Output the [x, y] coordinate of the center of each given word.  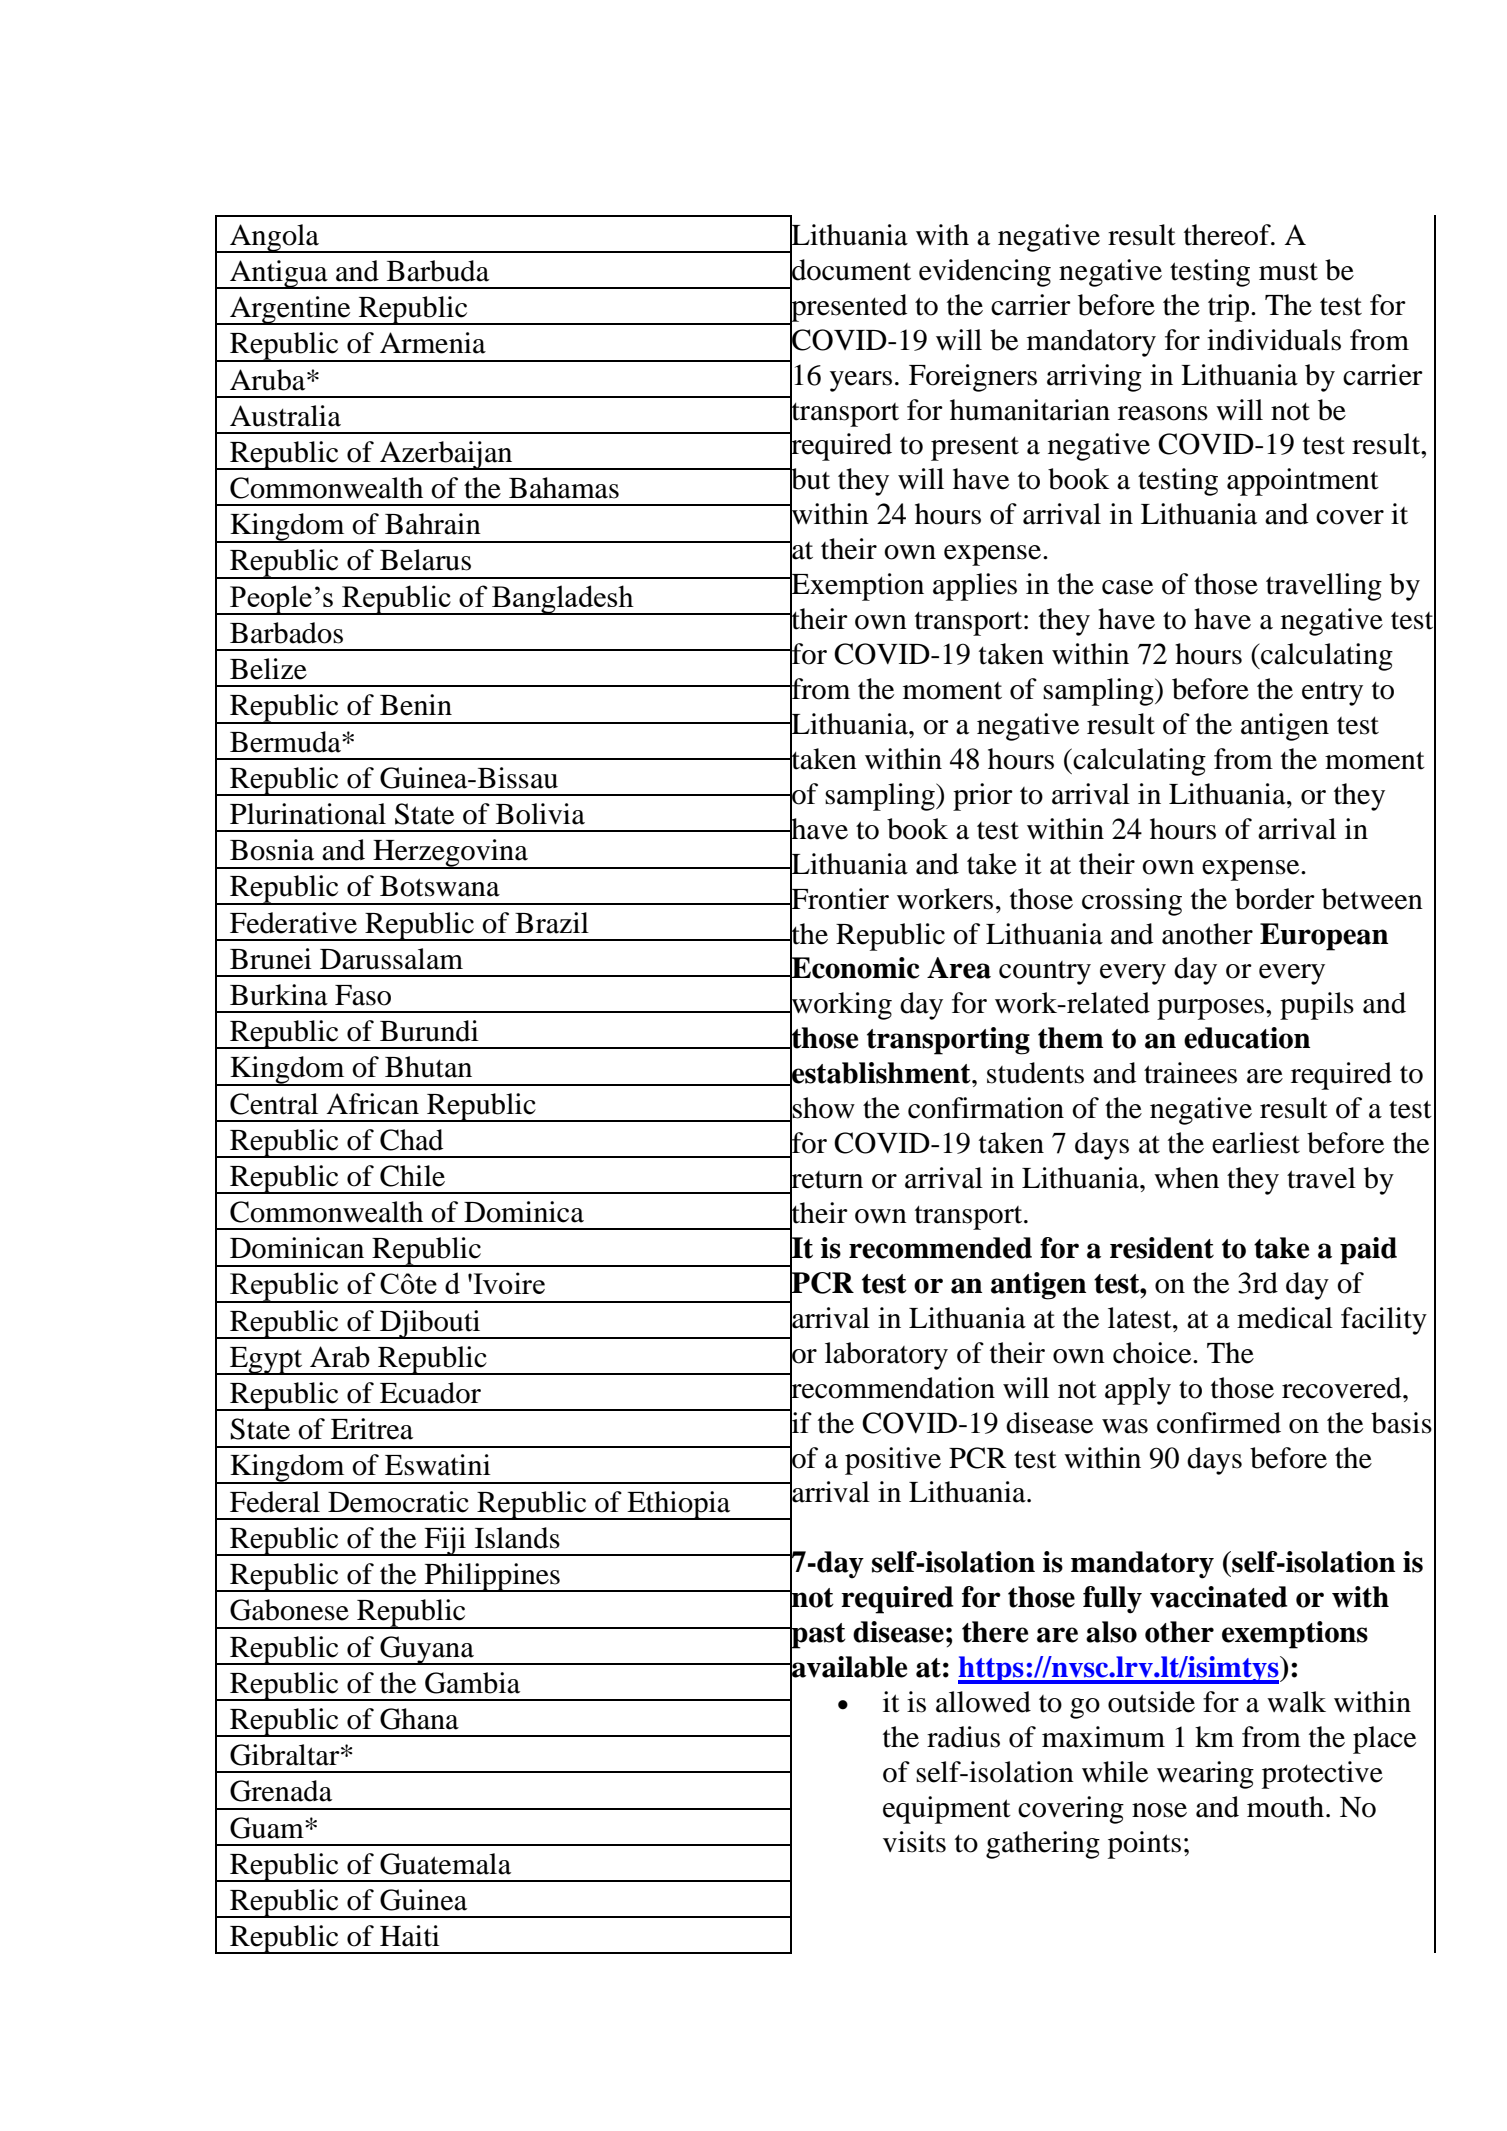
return [826, 1179]
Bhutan [428, 1067]
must [1288, 272]
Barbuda [438, 271]
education [1247, 1038]
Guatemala [445, 1864]
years [861, 381]
